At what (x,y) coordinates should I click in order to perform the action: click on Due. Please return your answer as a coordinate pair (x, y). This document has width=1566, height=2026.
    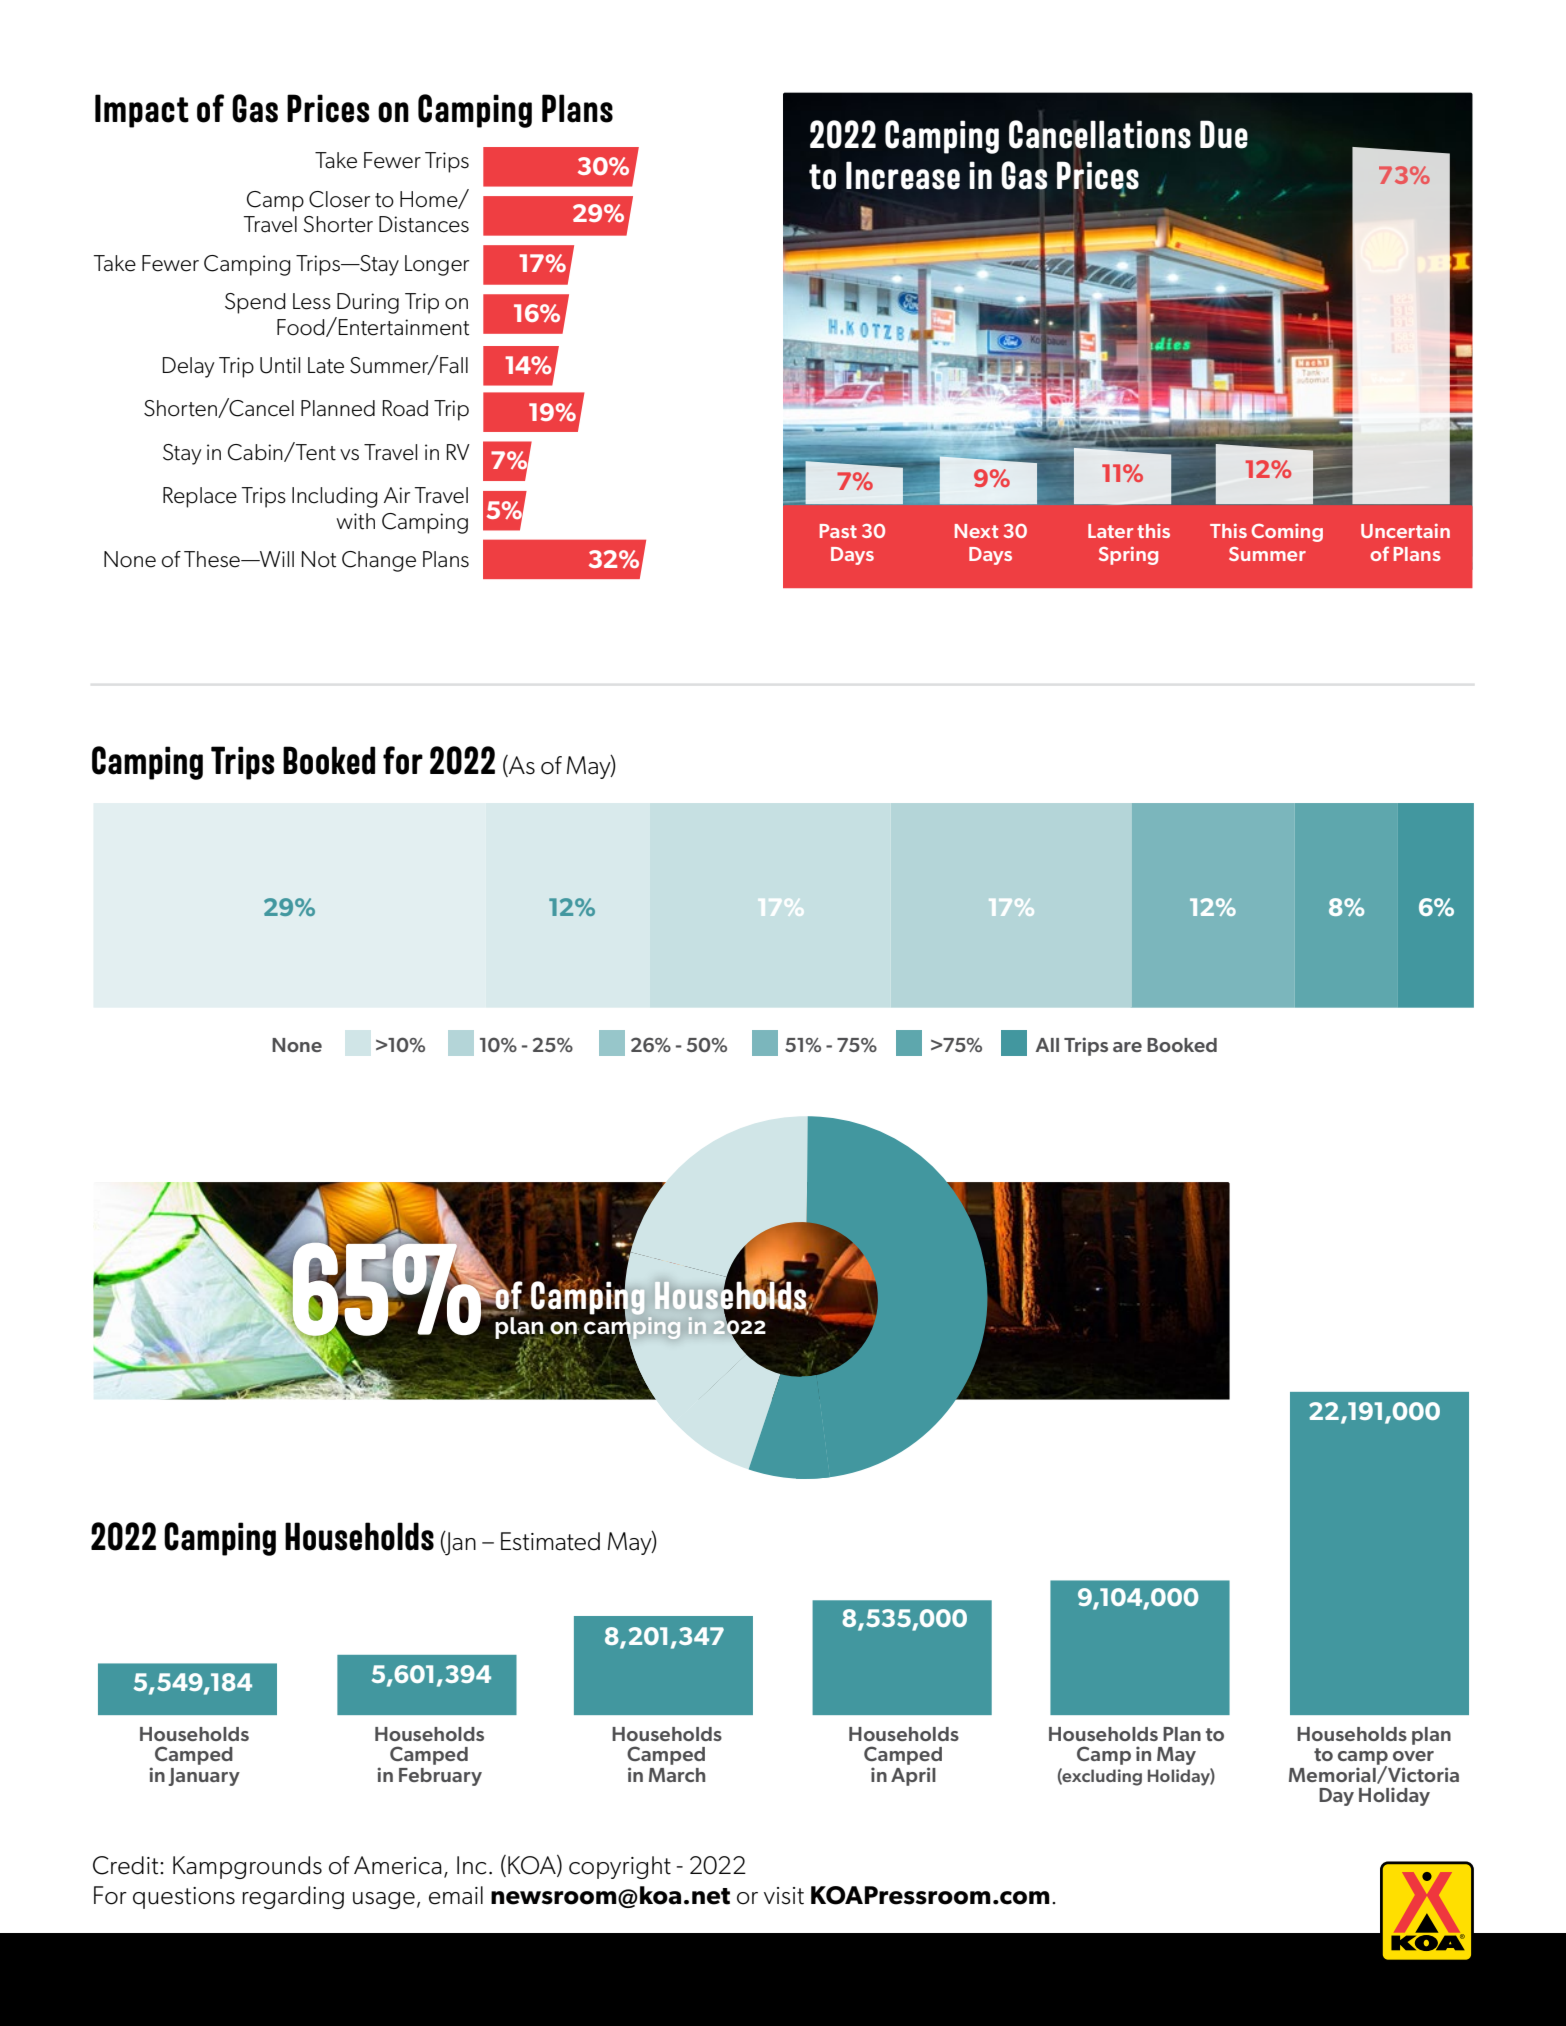
    Looking at the image, I should click on (1224, 134).
